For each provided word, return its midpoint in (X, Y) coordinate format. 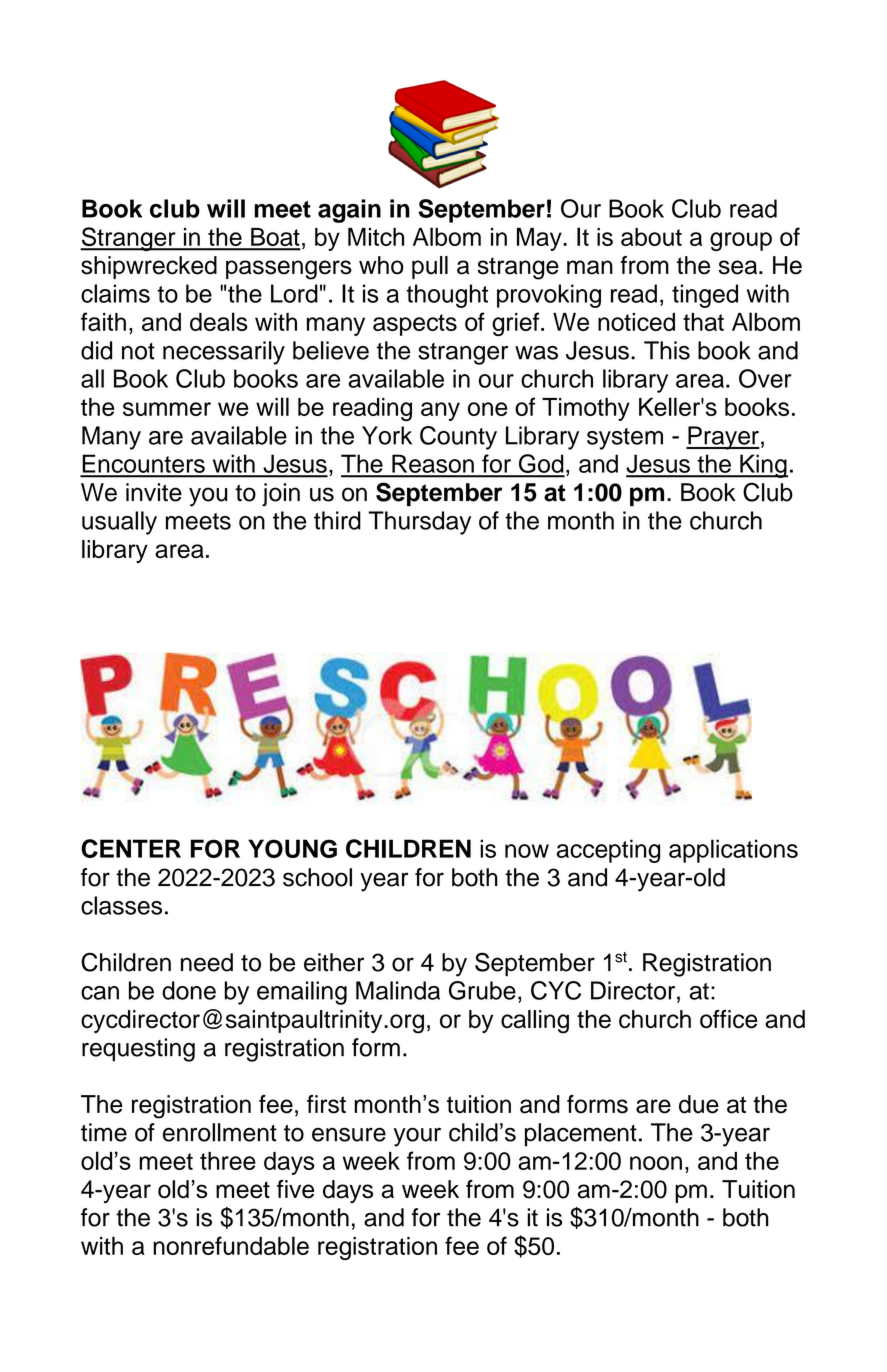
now (527, 851)
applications (733, 851)
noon (656, 1163)
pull (430, 267)
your (417, 1137)
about (651, 237)
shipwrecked (149, 267)
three (228, 1161)
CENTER (131, 848)
